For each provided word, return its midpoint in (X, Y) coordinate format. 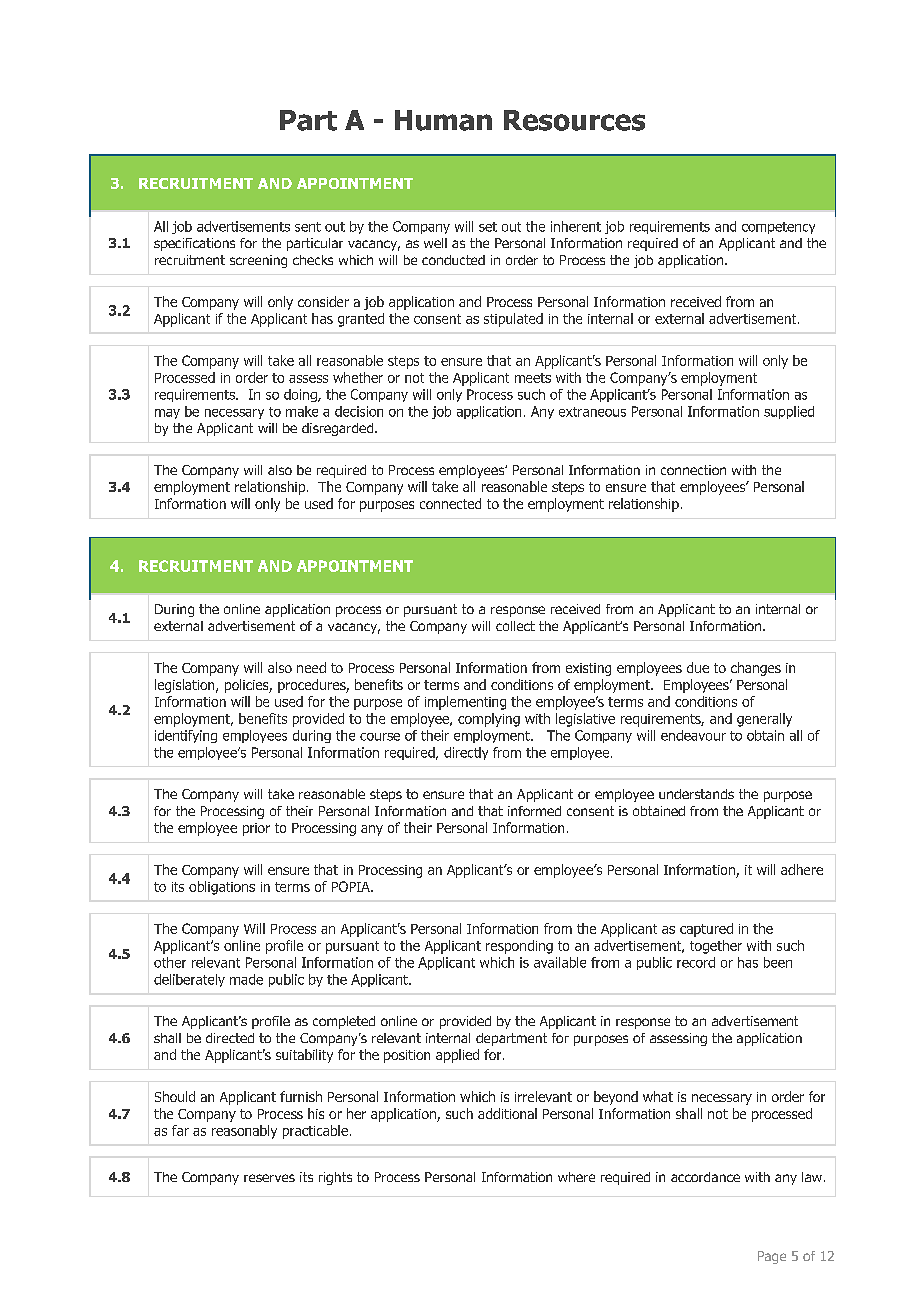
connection (693, 470)
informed (534, 811)
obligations (222, 888)
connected (450, 503)
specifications (194, 244)
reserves (269, 1178)
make (302, 411)
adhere (802, 869)
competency (778, 228)
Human (443, 120)
